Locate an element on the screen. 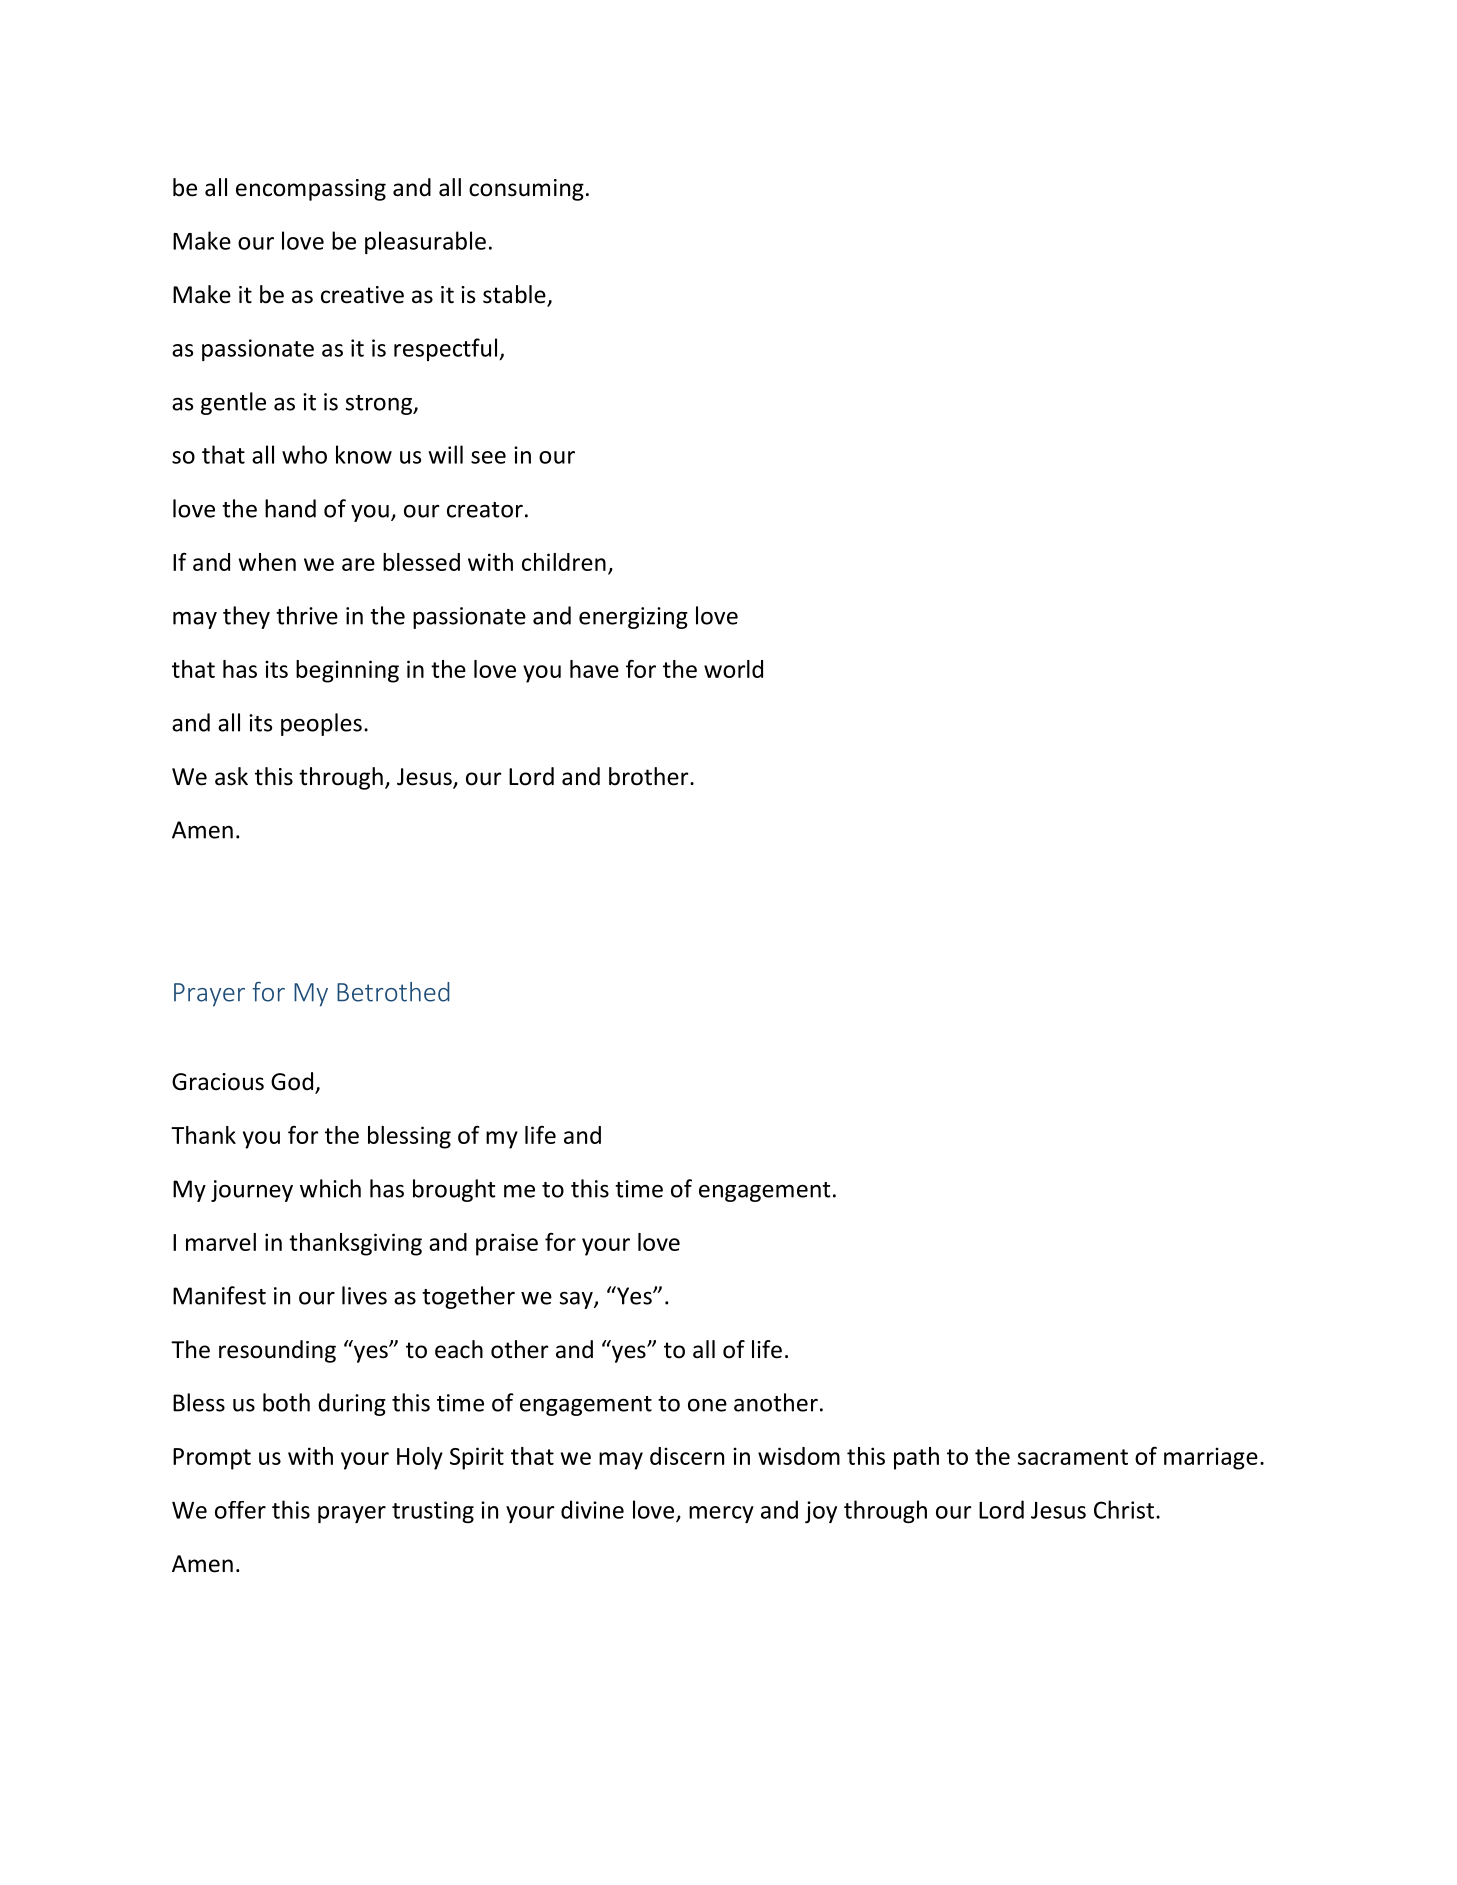 The image size is (1457, 1885). discern is located at coordinates (687, 1456).
